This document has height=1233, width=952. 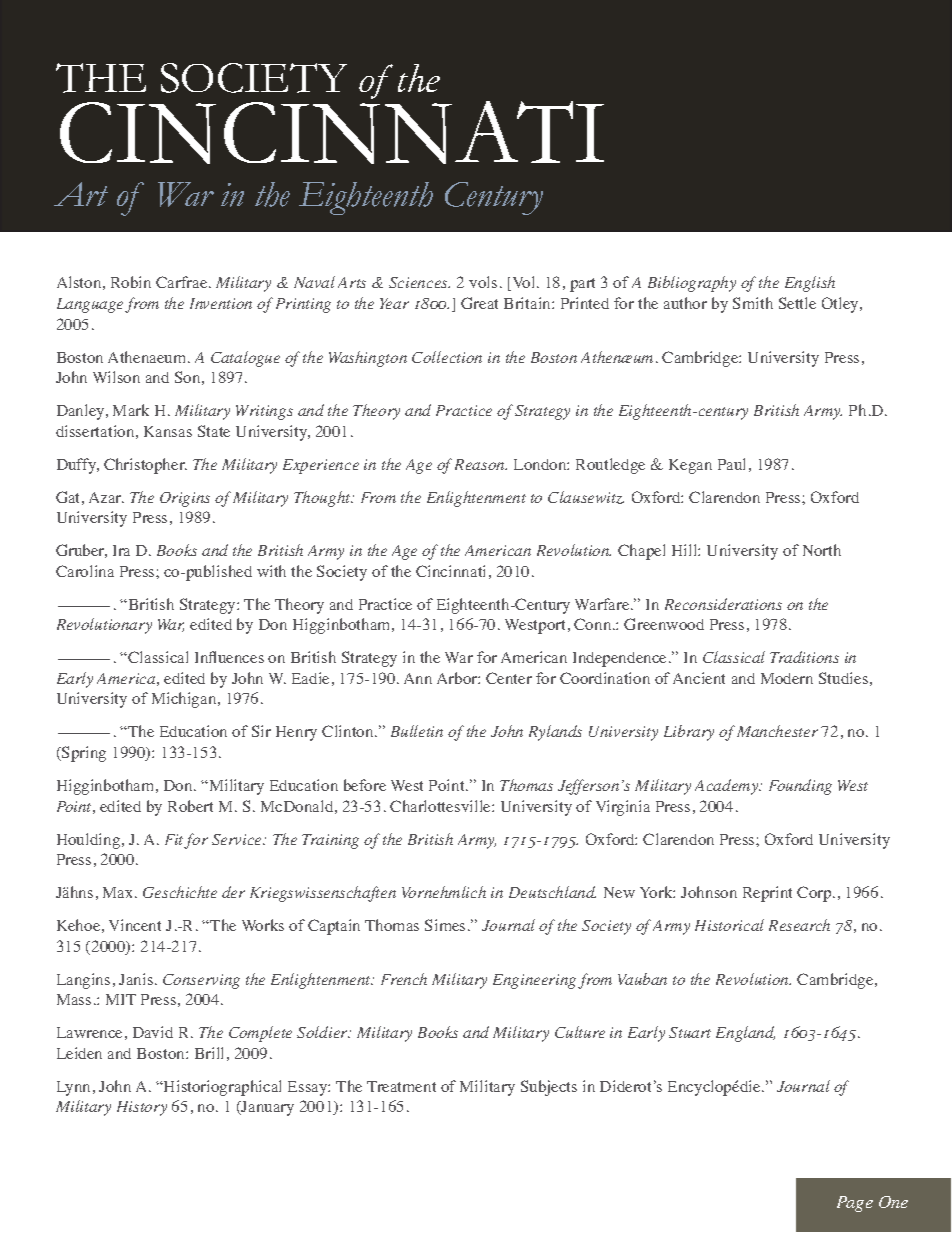 What do you see at coordinates (594, 624) in the document?
I see `Conn` at bounding box center [594, 624].
